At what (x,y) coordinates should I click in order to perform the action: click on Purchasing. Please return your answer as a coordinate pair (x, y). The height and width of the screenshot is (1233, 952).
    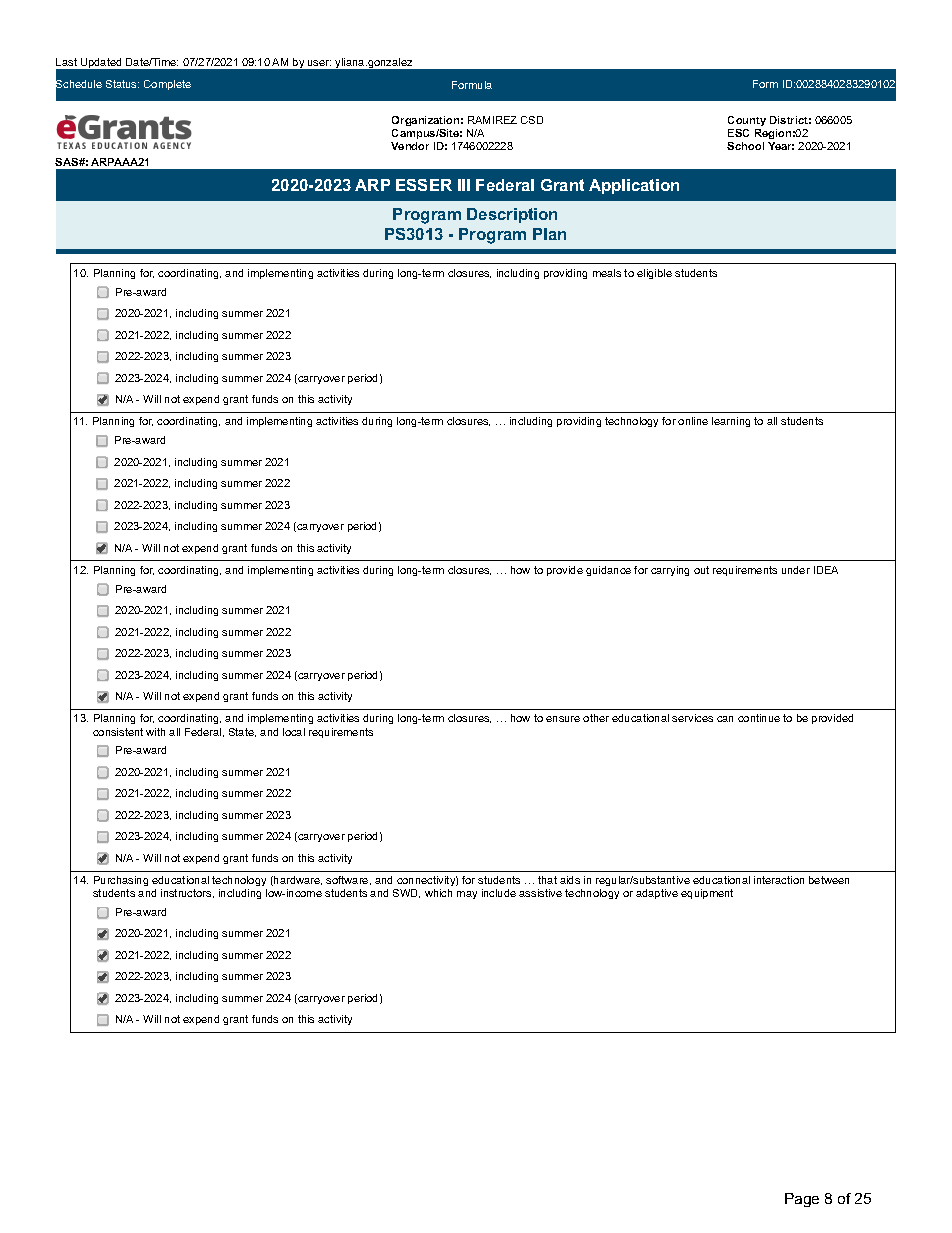
    Looking at the image, I should click on (121, 881).
